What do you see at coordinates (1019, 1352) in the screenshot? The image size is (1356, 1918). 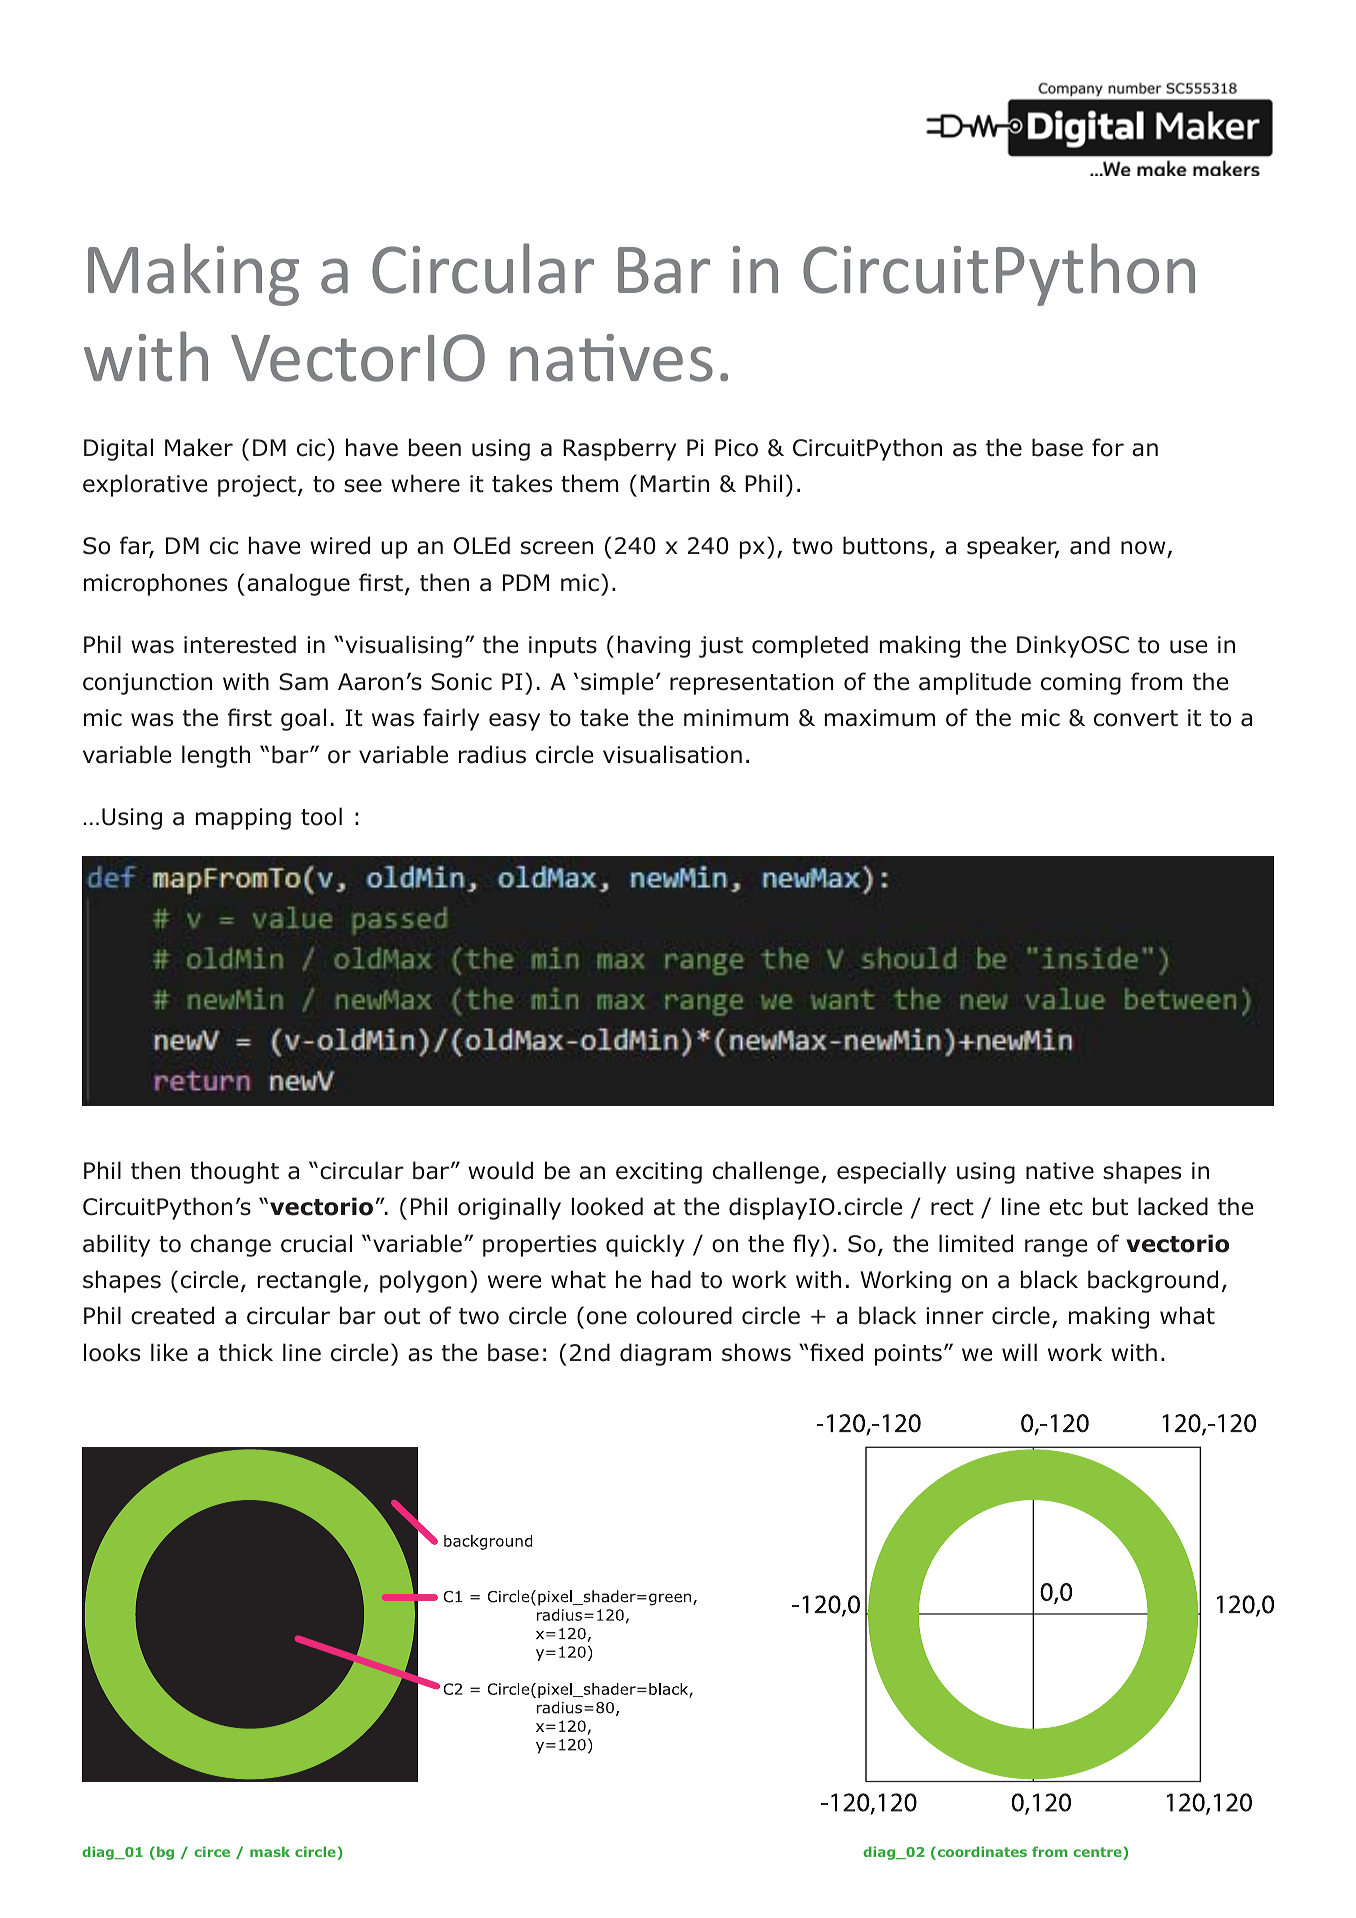 I see `will` at bounding box center [1019, 1352].
